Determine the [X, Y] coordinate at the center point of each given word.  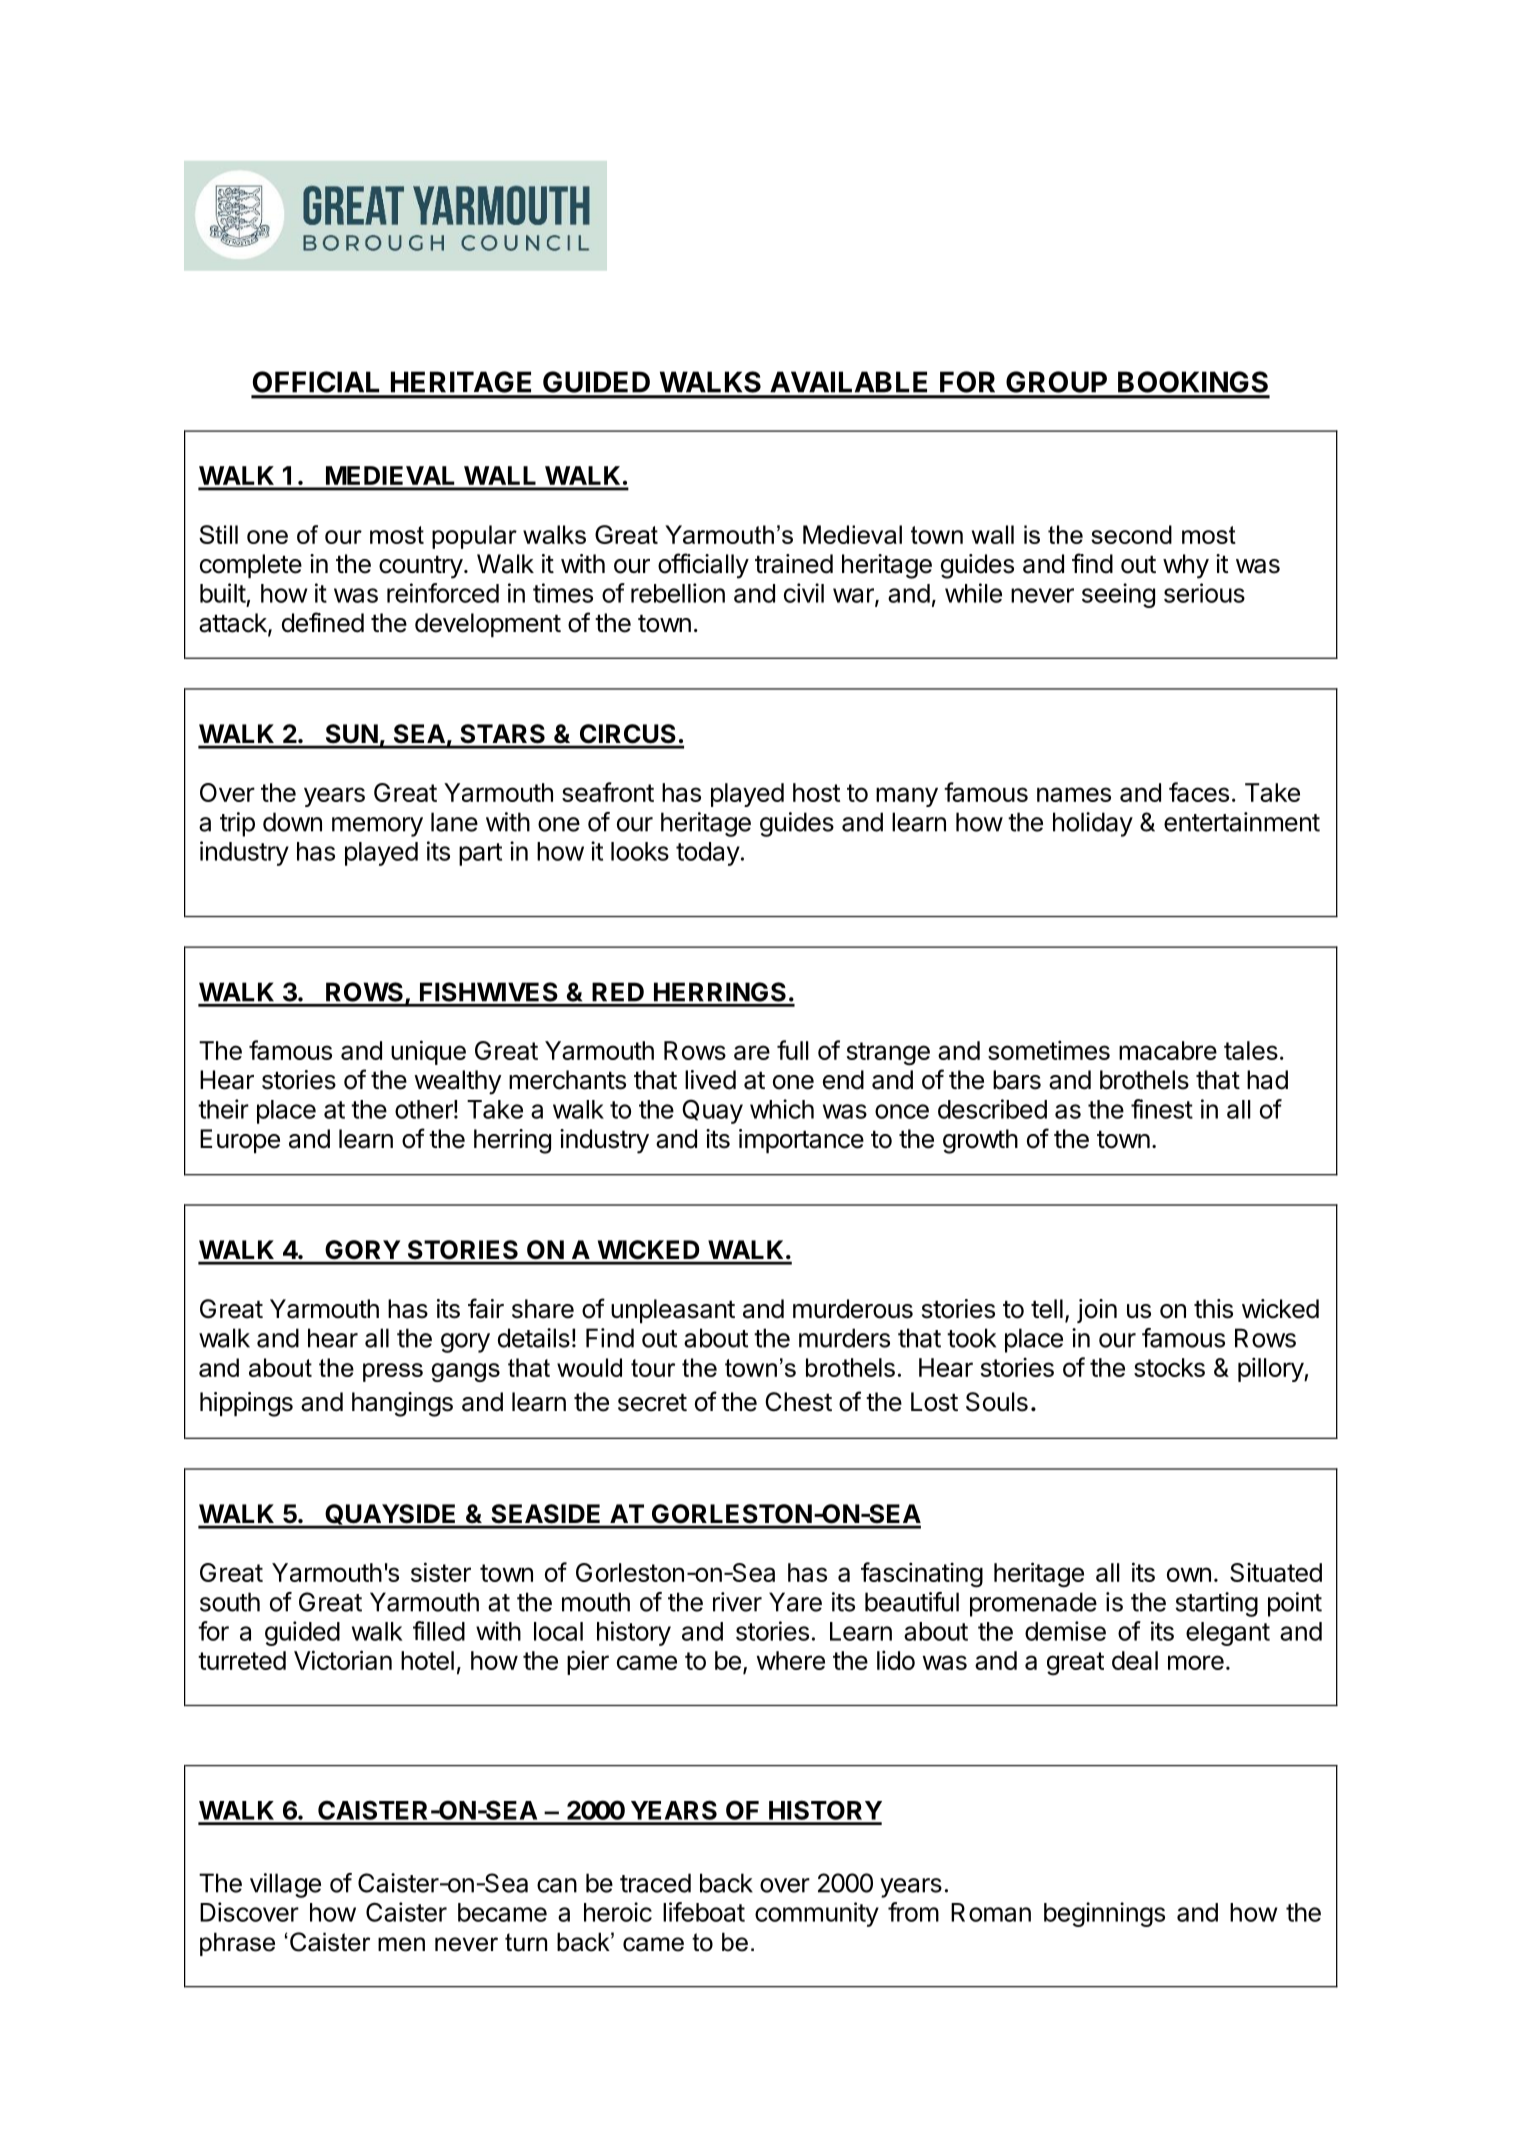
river [737, 1602]
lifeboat [704, 1912]
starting [1217, 1604]
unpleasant [673, 1311]
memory [377, 827]
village [285, 1885]
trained [794, 564]
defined [323, 622]
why [1186, 566]
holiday [1093, 824]
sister [441, 1572]
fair [486, 1308]
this [1213, 1309]
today [708, 854]
